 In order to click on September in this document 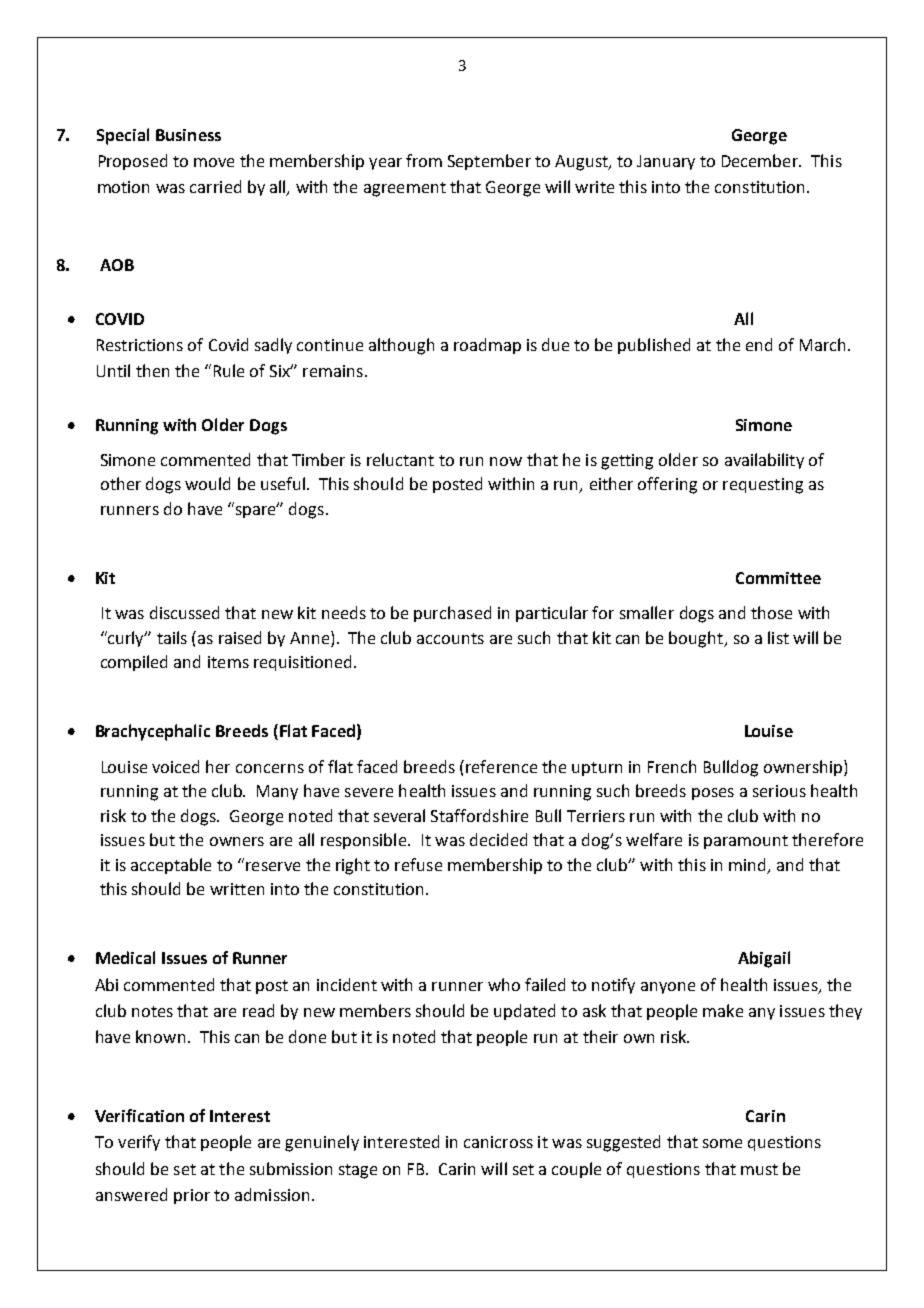, I will do `click(489, 162)`.
